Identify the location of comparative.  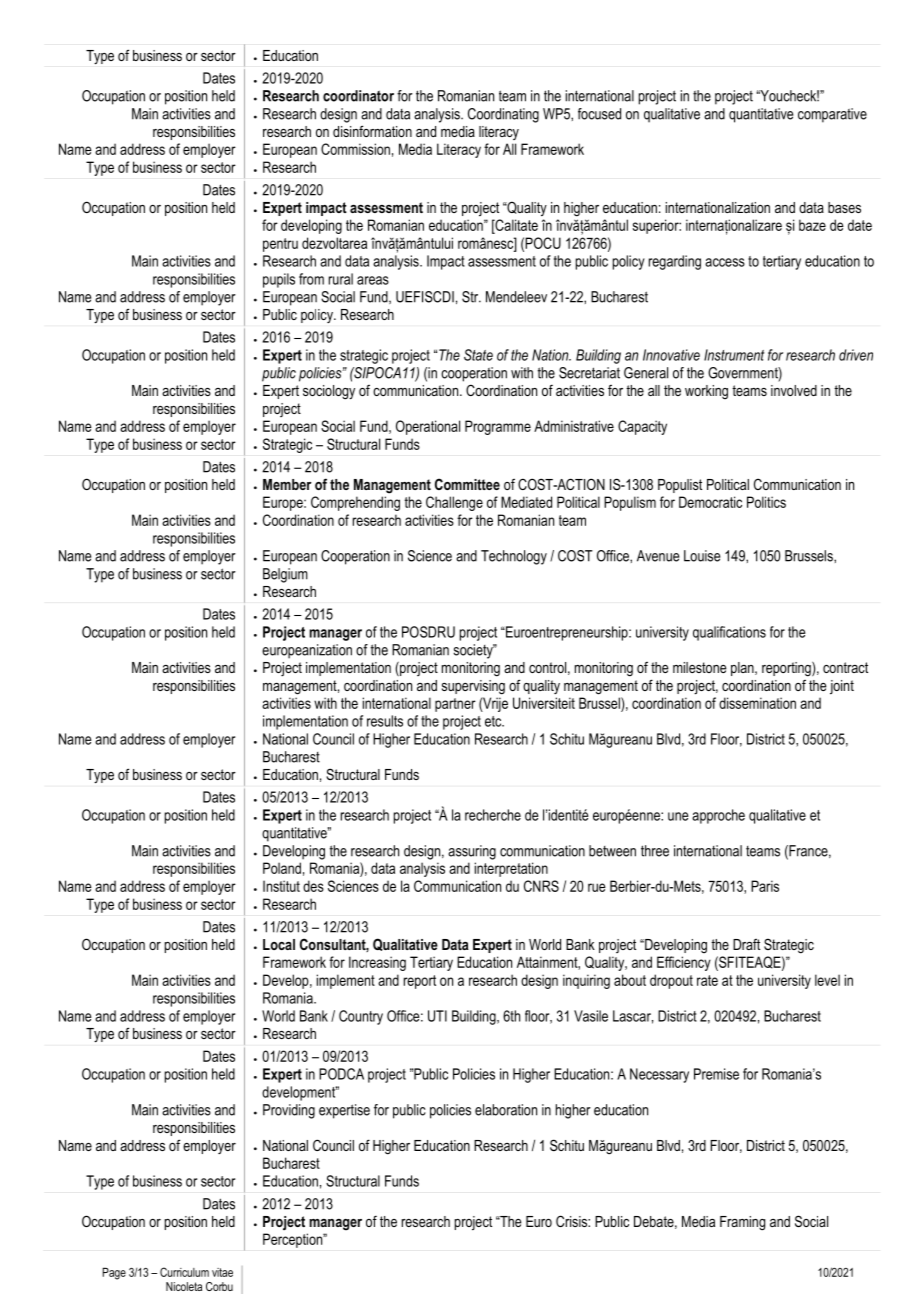
(832, 115).
